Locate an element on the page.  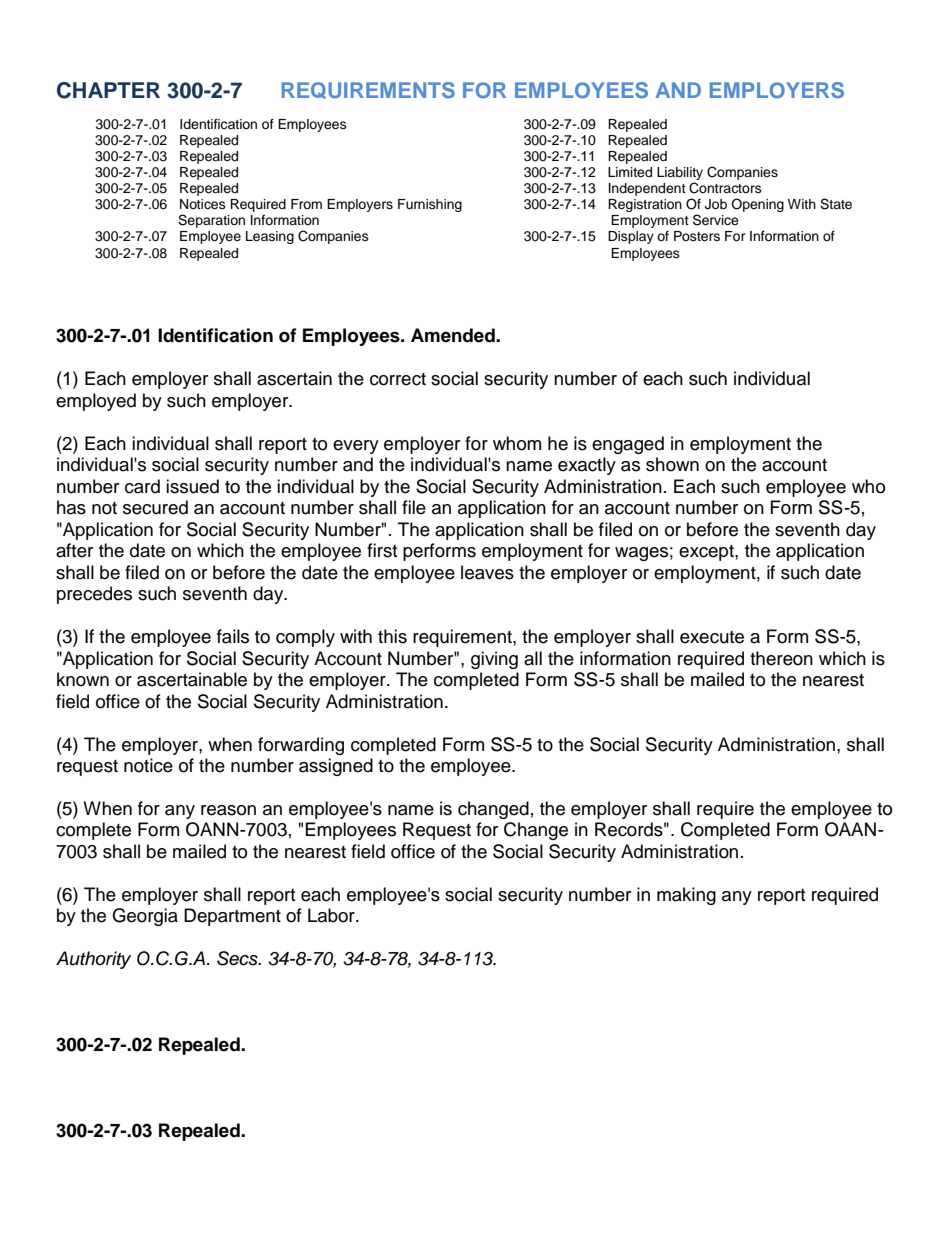
giving is located at coordinates (494, 660).
